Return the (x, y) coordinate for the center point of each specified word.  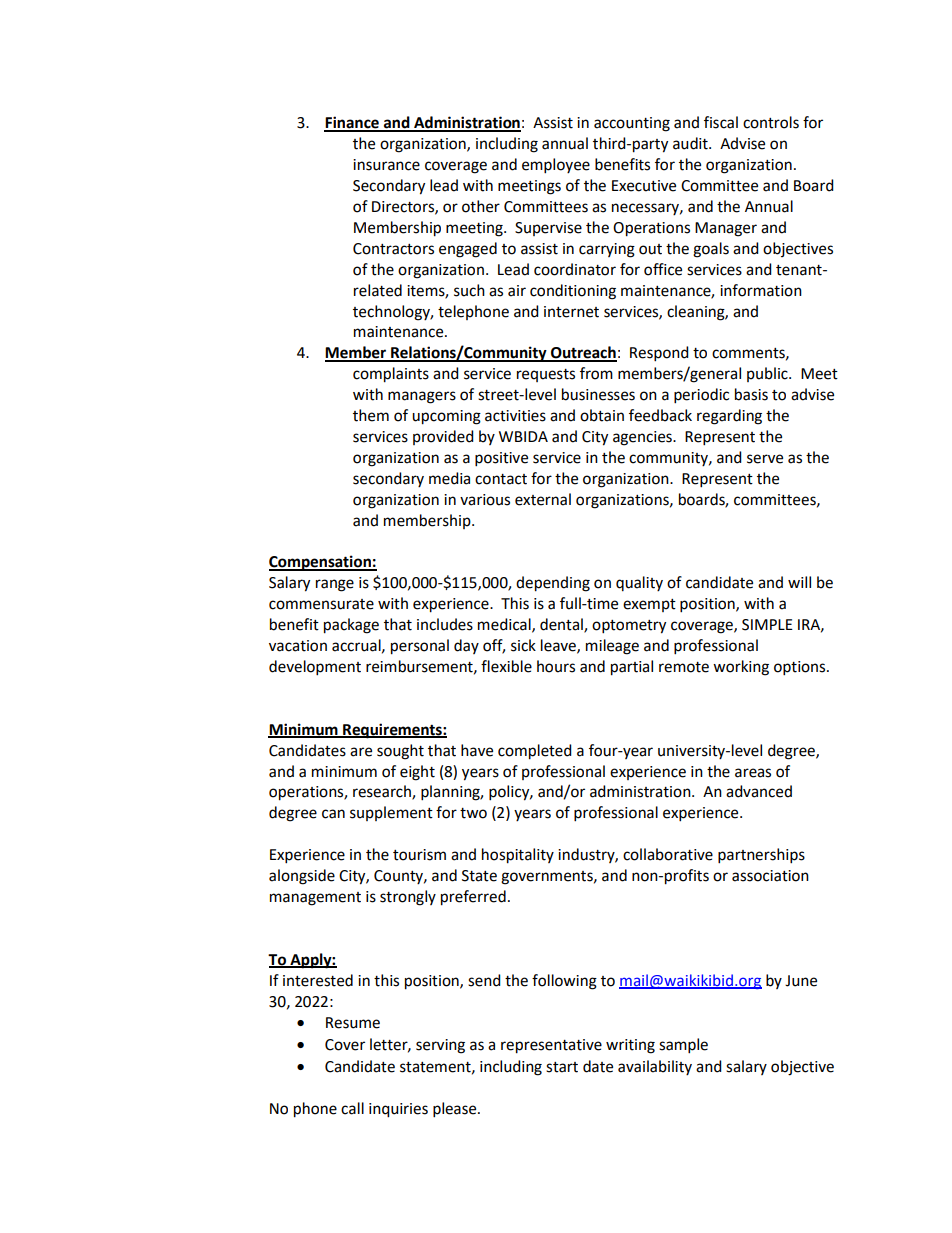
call (352, 1108)
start (562, 1067)
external (543, 499)
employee (556, 166)
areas (753, 773)
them (371, 415)
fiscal (721, 122)
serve (765, 459)
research (383, 792)
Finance (352, 123)
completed (535, 752)
